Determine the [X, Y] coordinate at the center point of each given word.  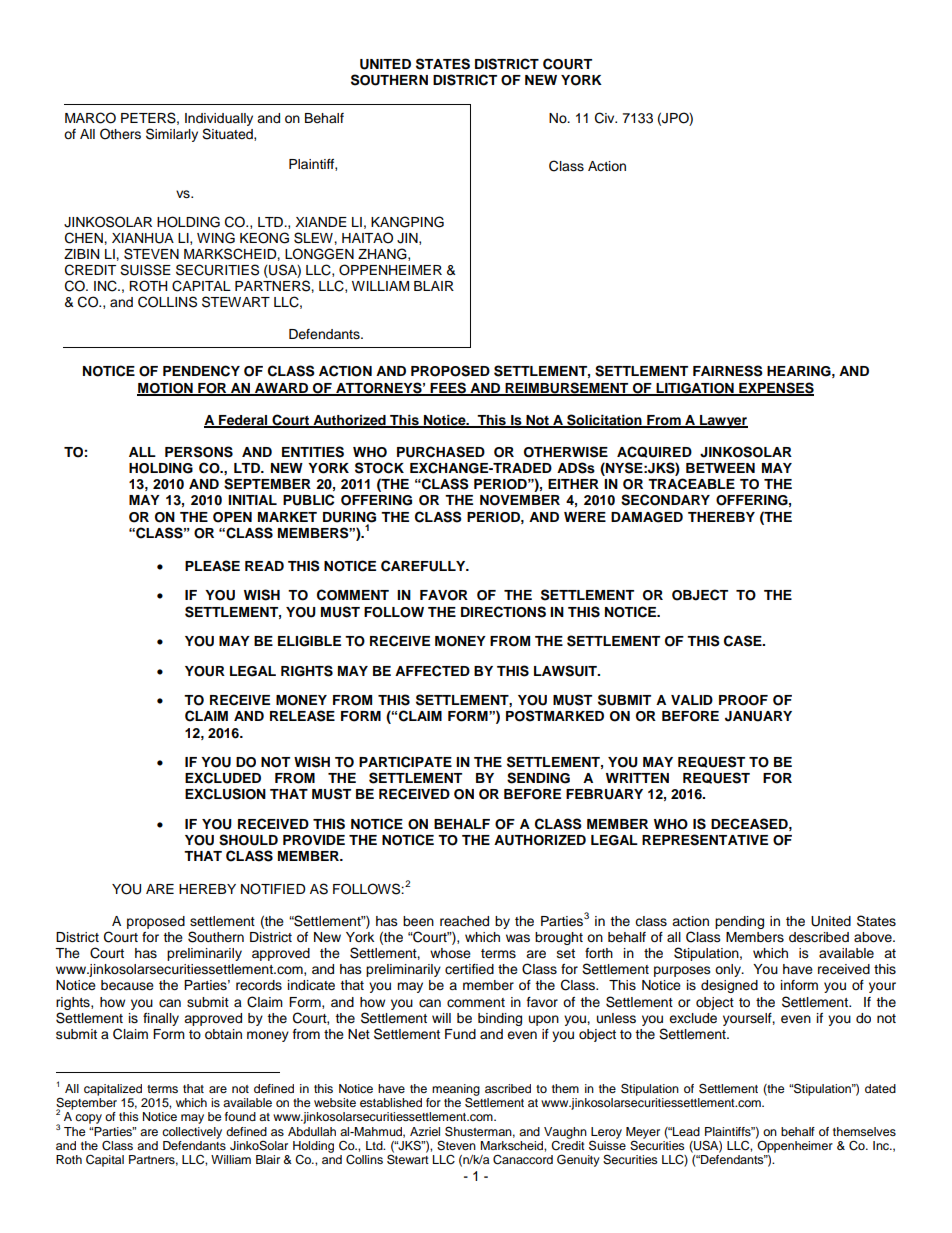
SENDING [538, 778]
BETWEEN [720, 468]
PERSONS [199, 452]
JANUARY [758, 716]
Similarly [172, 135]
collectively [192, 1133]
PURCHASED [441, 452]
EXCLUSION [225, 794]
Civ [606, 118]
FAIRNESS [728, 371]
